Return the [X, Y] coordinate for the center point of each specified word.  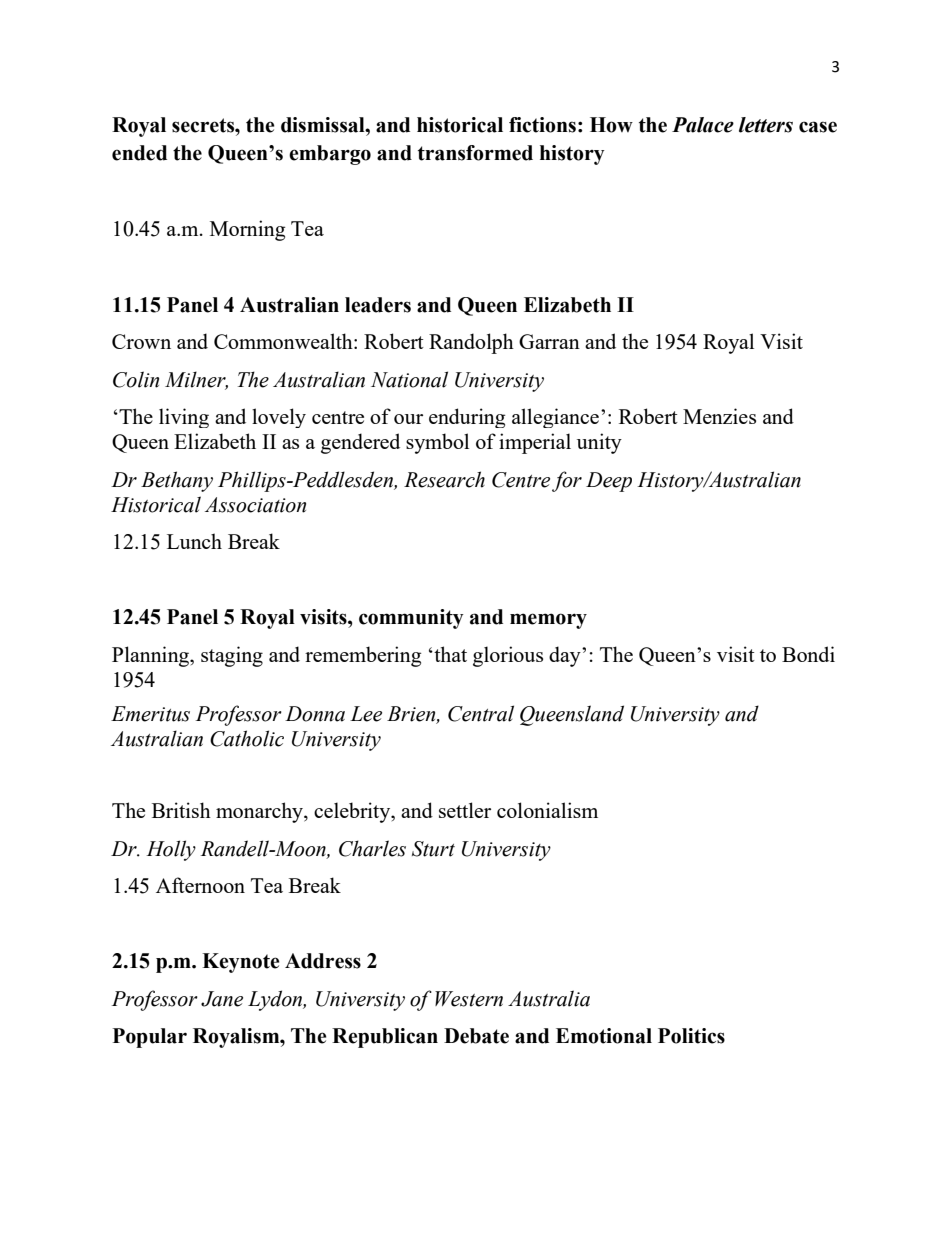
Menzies [719, 416]
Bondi [808, 654]
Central [481, 713]
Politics [691, 1036]
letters [766, 125]
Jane [222, 999]
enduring [467, 418]
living [184, 418]
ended [139, 153]
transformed [475, 153]
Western [469, 999]
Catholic [247, 738]
